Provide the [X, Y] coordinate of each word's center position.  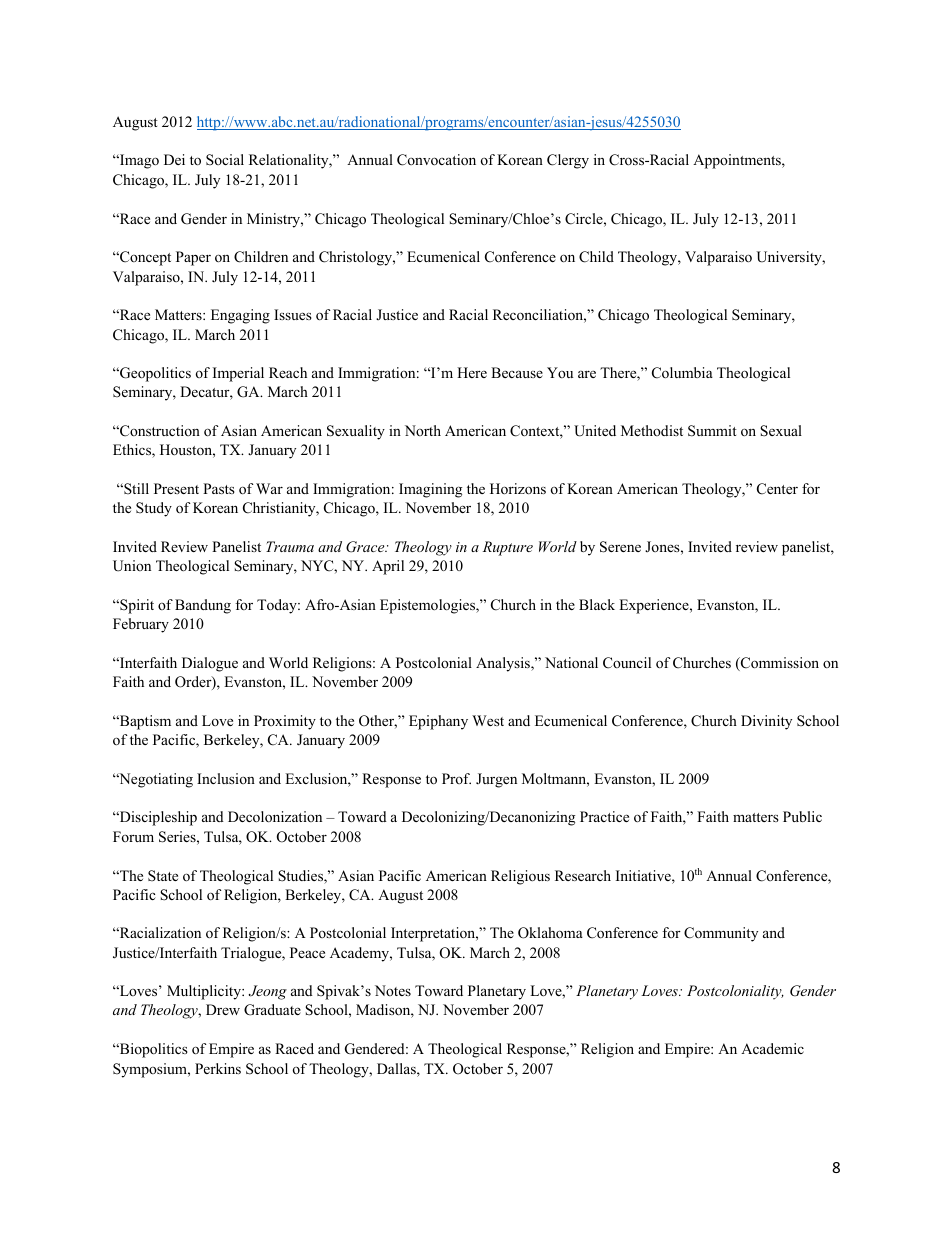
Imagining [430, 490]
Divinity [766, 722]
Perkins [218, 1068]
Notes [393, 990]
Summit [712, 431]
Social [225, 159]
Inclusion [226, 778]
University [790, 258]
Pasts [219, 488]
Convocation [436, 160]
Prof [456, 778]
